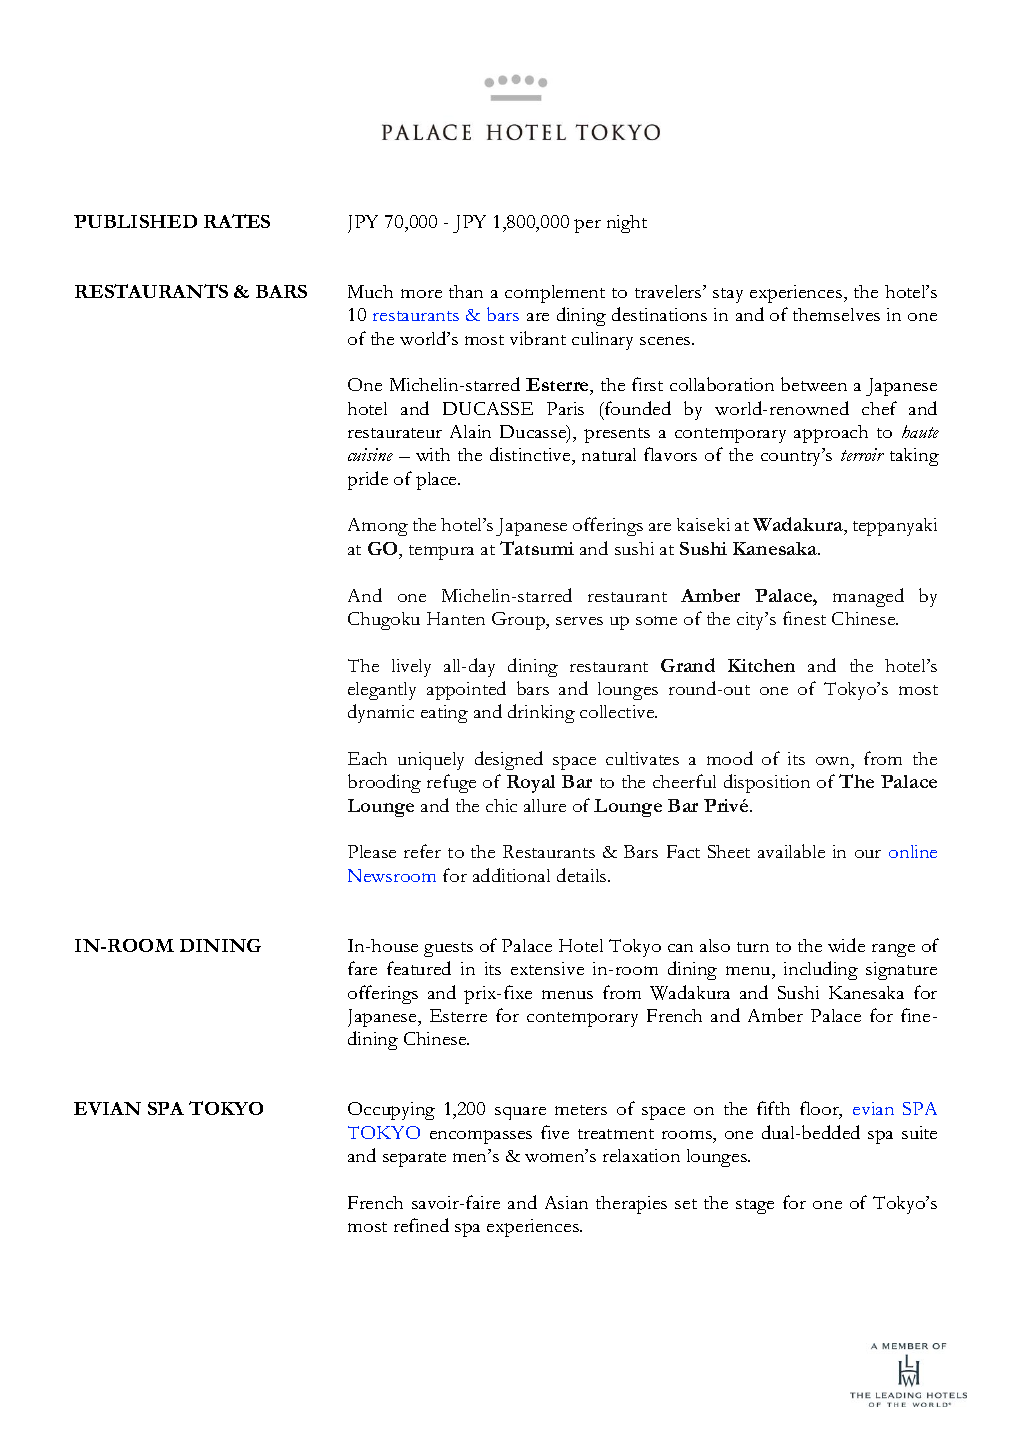 This document has height=1454, width=1029. I want to click on drinking, so click(541, 713).
